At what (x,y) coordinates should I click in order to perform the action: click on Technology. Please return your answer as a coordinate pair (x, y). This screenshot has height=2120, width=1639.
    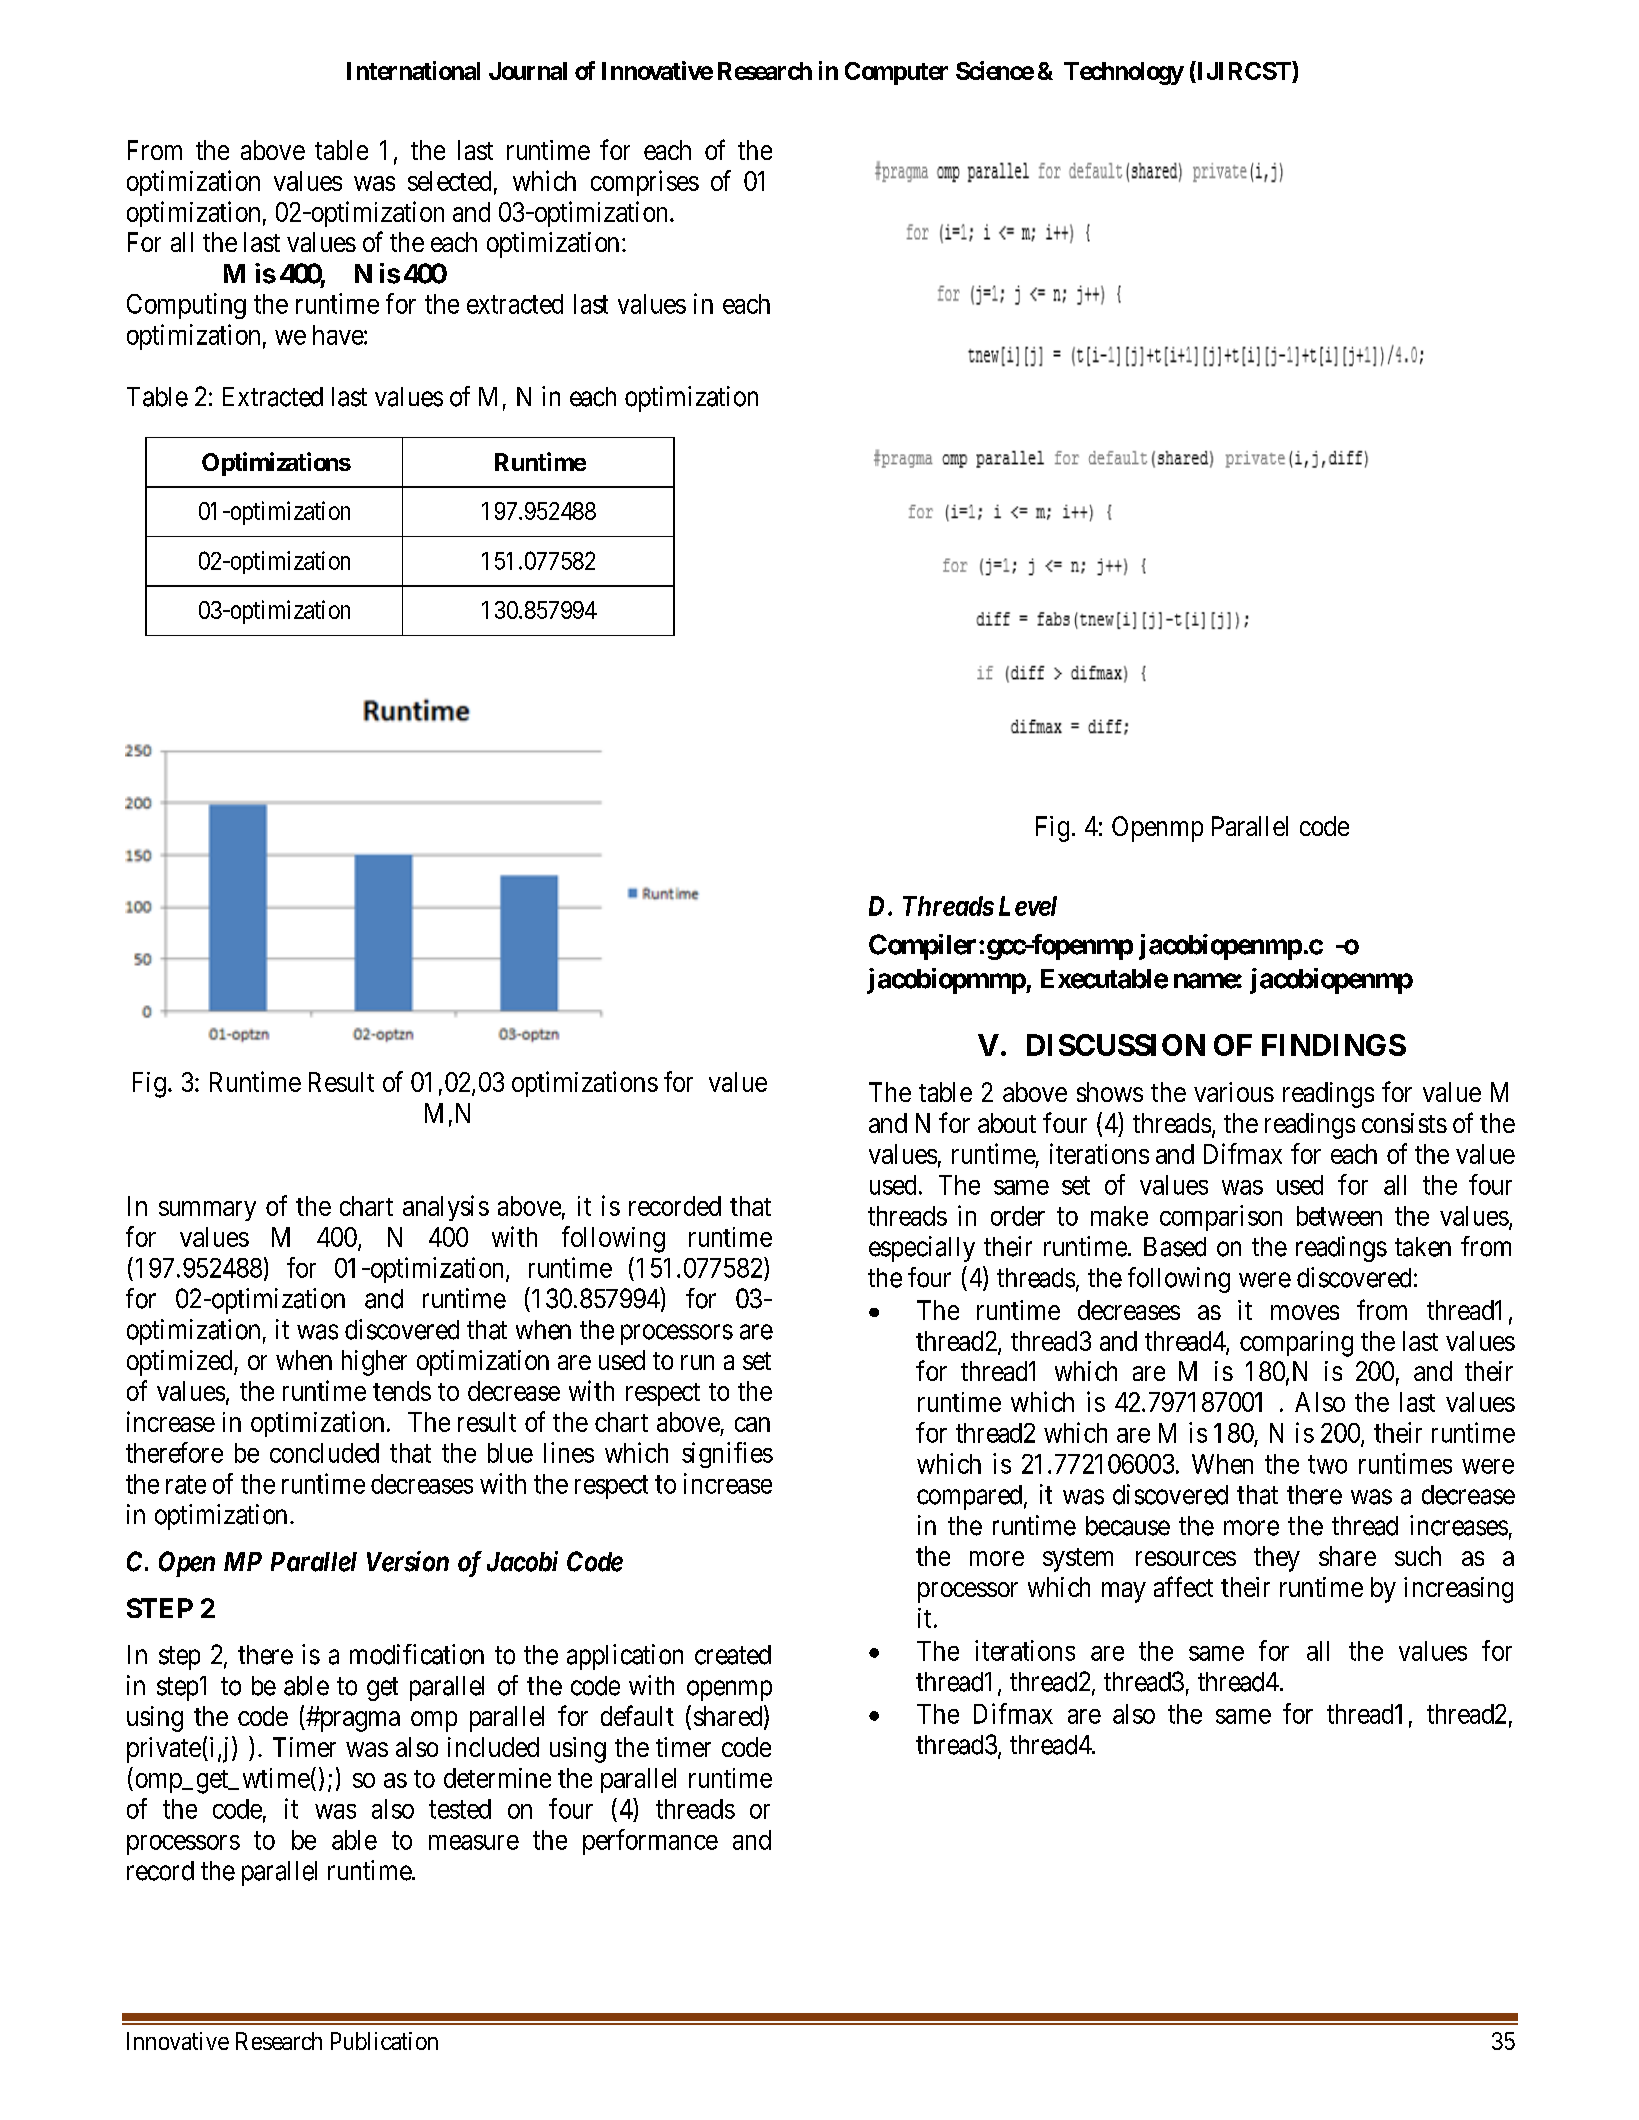
    Looking at the image, I should click on (1124, 73).
